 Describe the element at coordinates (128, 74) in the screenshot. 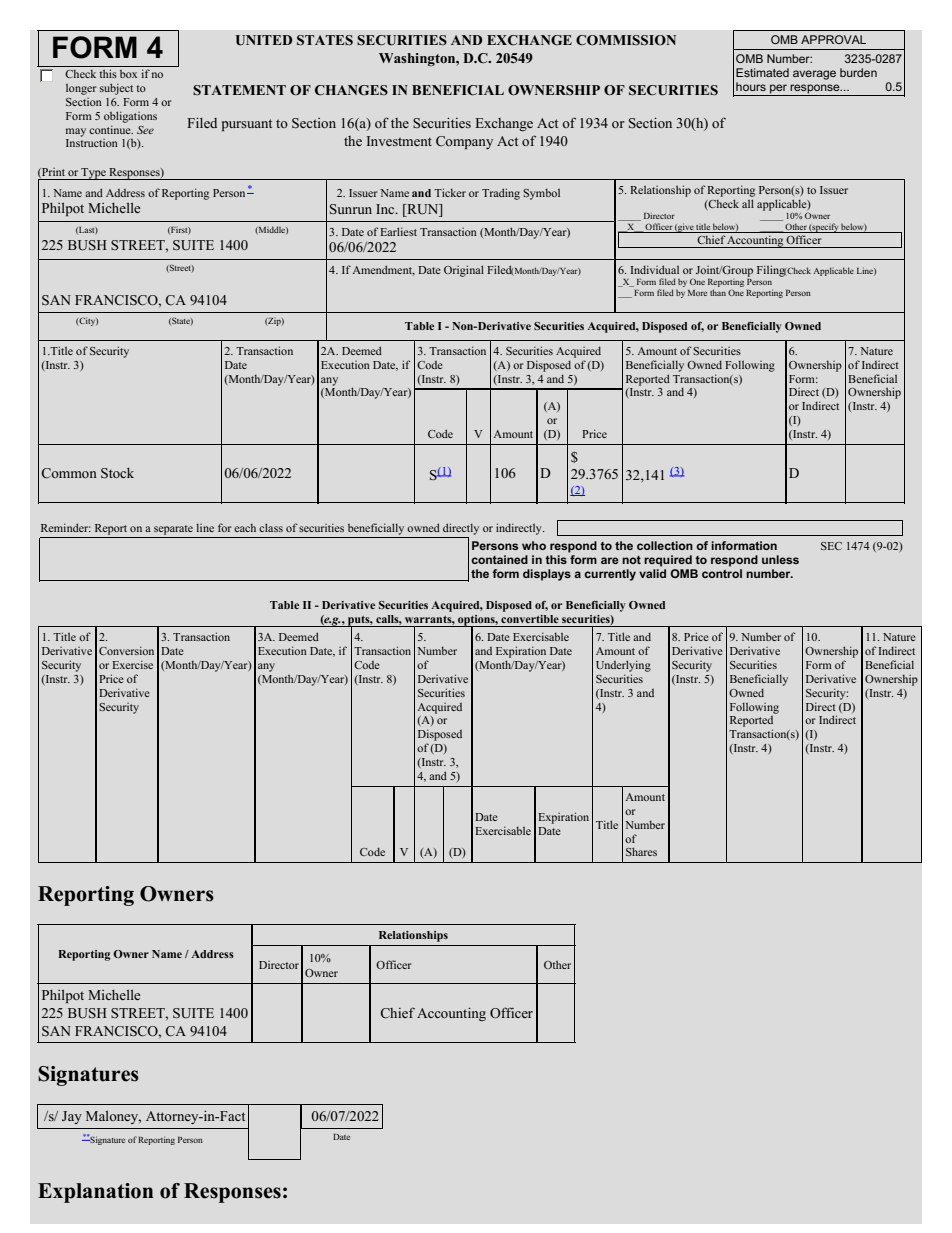

I see `box` at that location.
